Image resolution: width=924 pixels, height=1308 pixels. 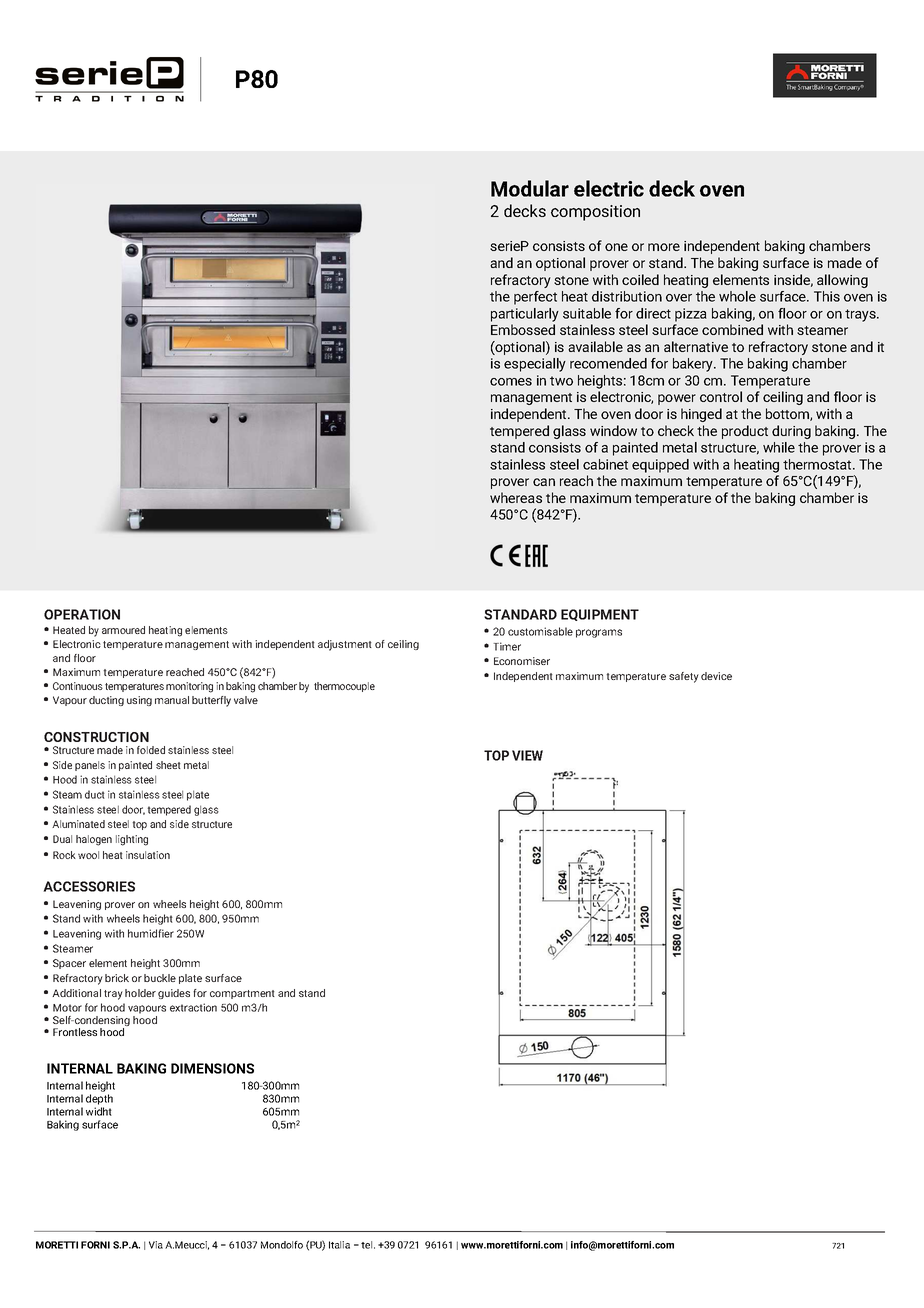 What do you see at coordinates (737, 296) in the screenshot?
I see `whole` at bounding box center [737, 296].
